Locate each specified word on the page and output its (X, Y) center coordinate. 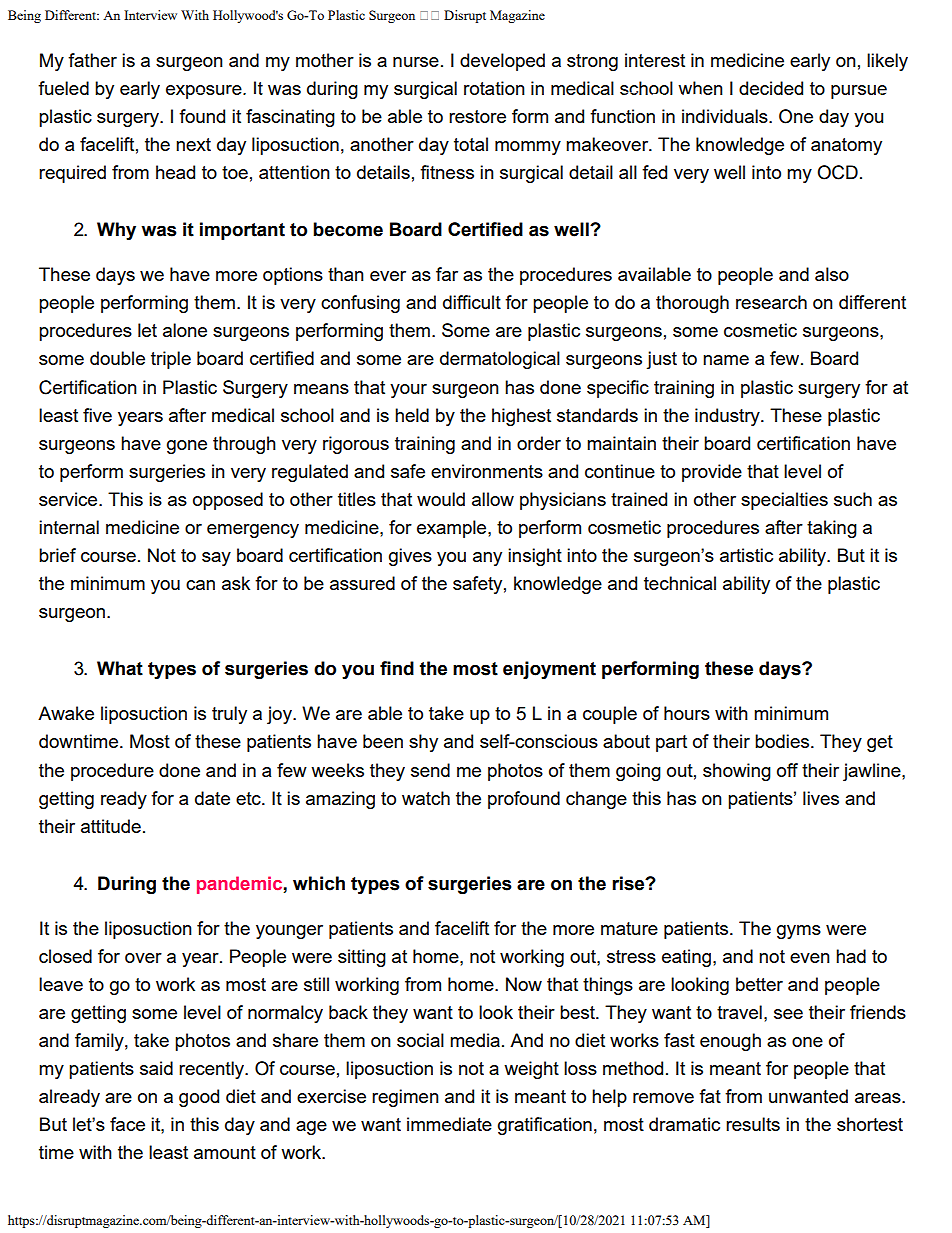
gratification (545, 1126)
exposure (205, 92)
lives (821, 798)
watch (426, 798)
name (726, 360)
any (487, 559)
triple (171, 360)
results (753, 1124)
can (200, 585)
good (199, 1098)
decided (771, 88)
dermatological (500, 360)
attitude (111, 826)
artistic (746, 555)
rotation (494, 88)
